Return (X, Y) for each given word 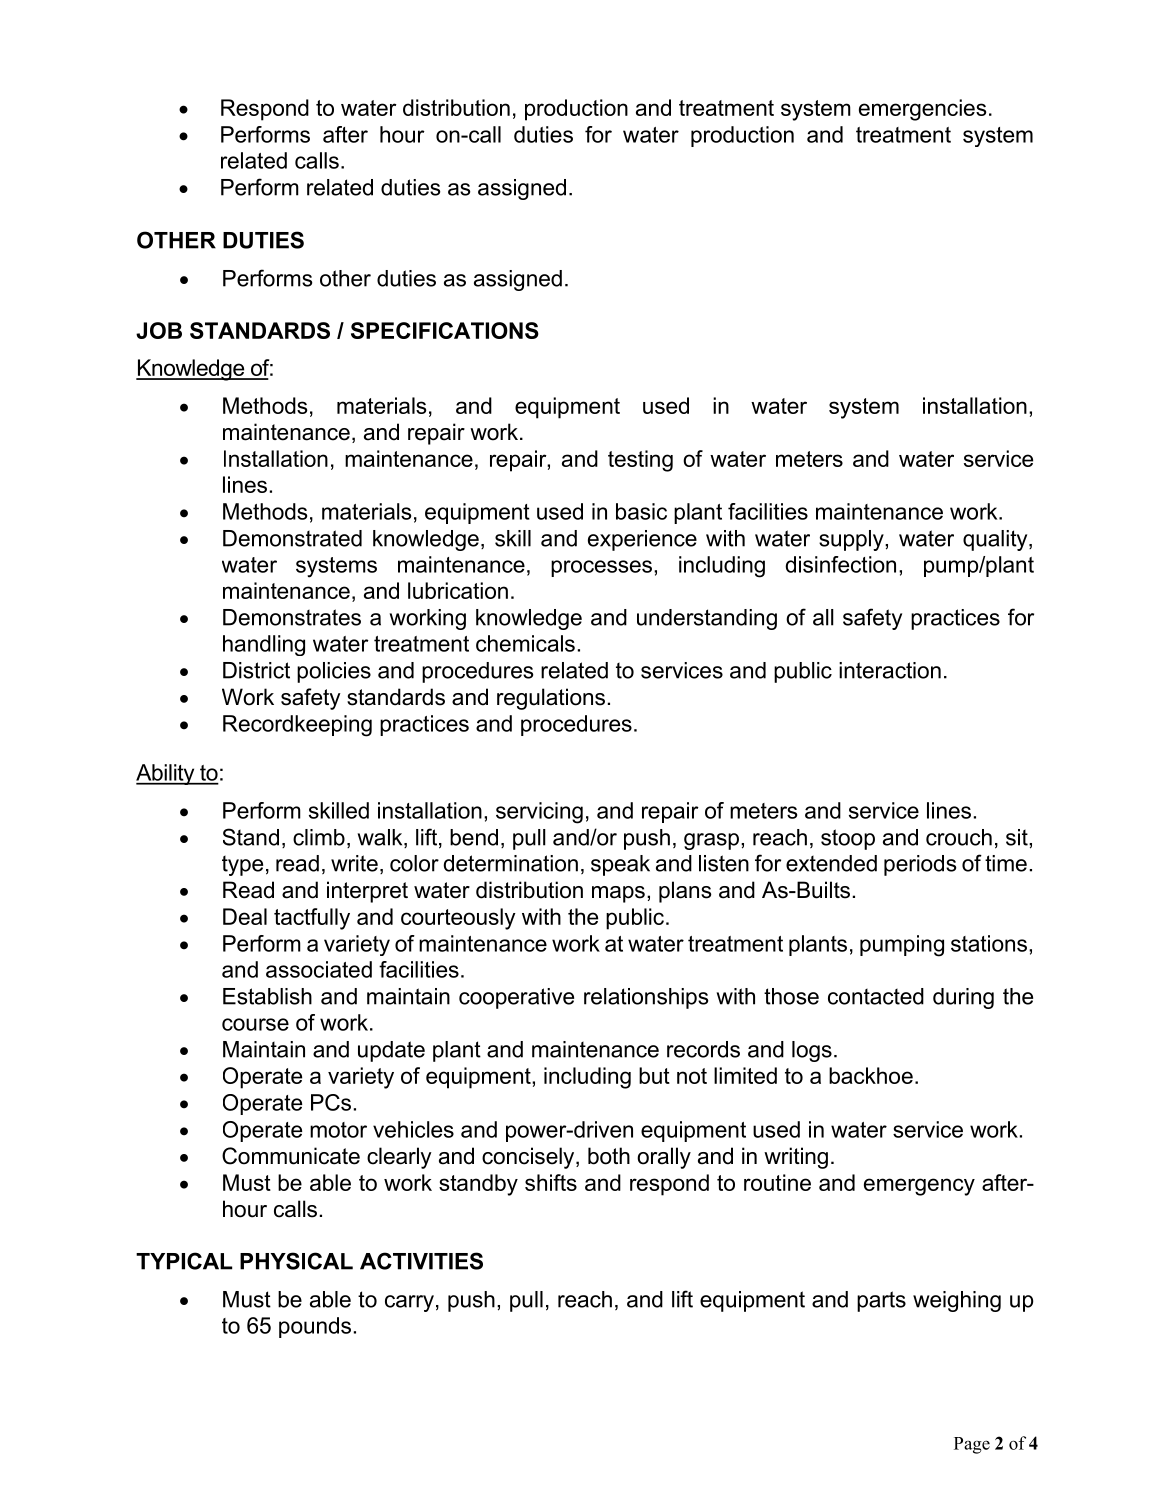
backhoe (871, 1075)
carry (409, 1303)
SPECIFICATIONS (445, 330)
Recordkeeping (297, 726)
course (255, 1024)
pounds (315, 1327)
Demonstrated (292, 538)
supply (852, 540)
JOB (159, 330)
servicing (539, 813)
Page (972, 1445)
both (609, 1156)
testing (640, 461)
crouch (959, 837)
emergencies (922, 110)
